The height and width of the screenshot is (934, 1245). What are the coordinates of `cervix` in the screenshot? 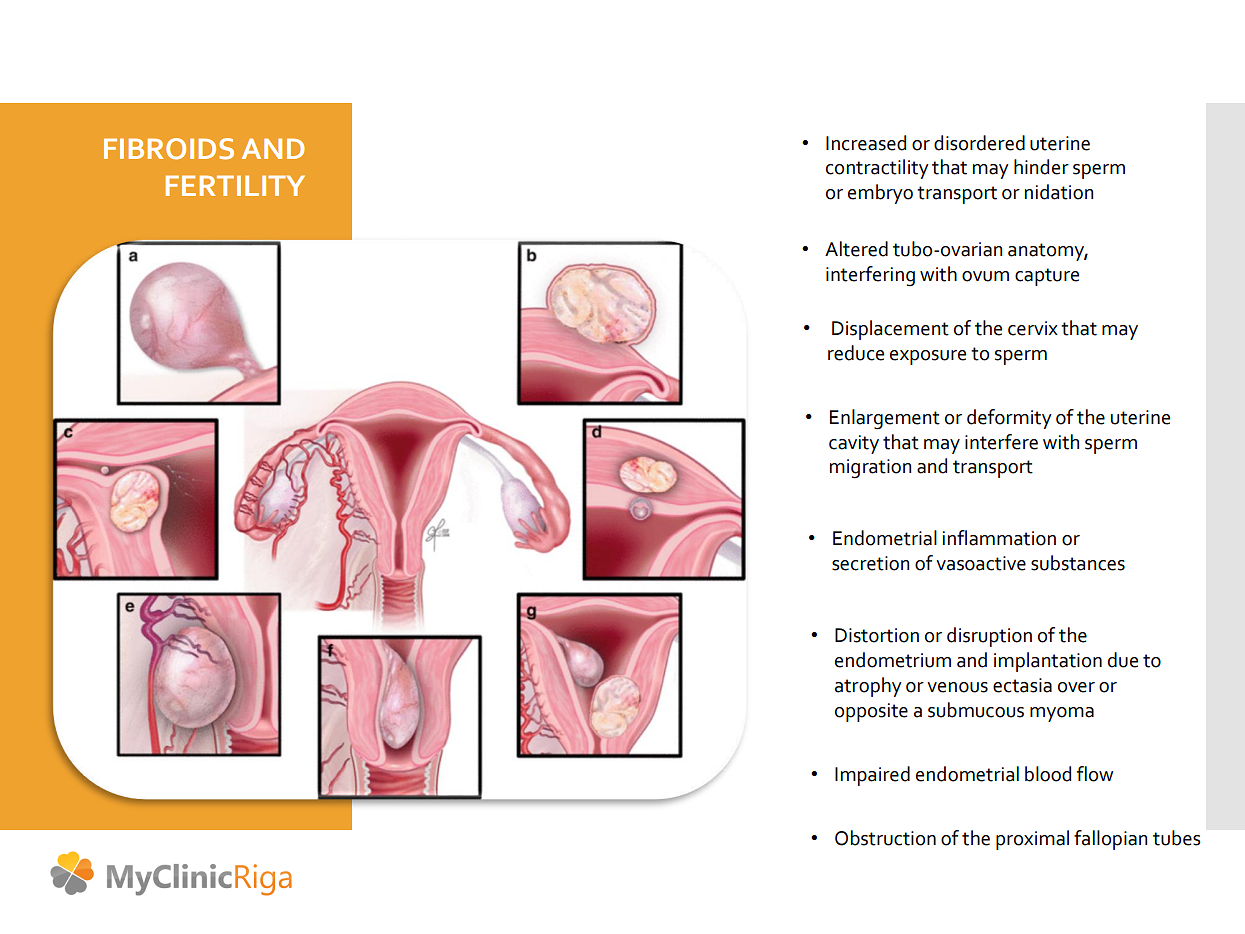 It's located at (1033, 328).
